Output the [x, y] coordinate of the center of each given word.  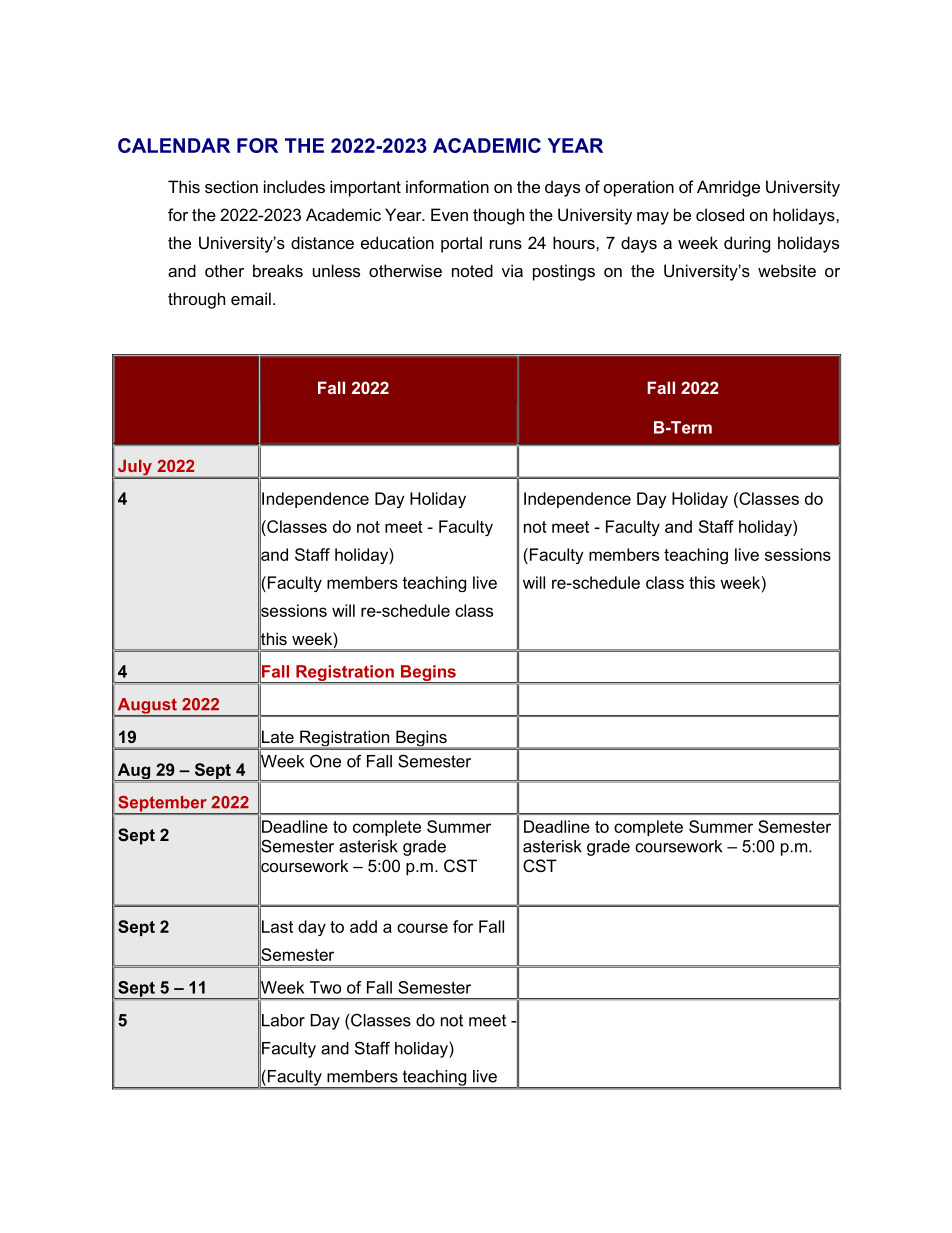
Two [325, 987]
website [787, 270]
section [231, 186]
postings [564, 272]
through [196, 300]
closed [720, 214]
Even [449, 214]
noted [472, 270]
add [363, 926]
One [325, 761]
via [512, 270]
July [135, 468]
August [147, 707]
